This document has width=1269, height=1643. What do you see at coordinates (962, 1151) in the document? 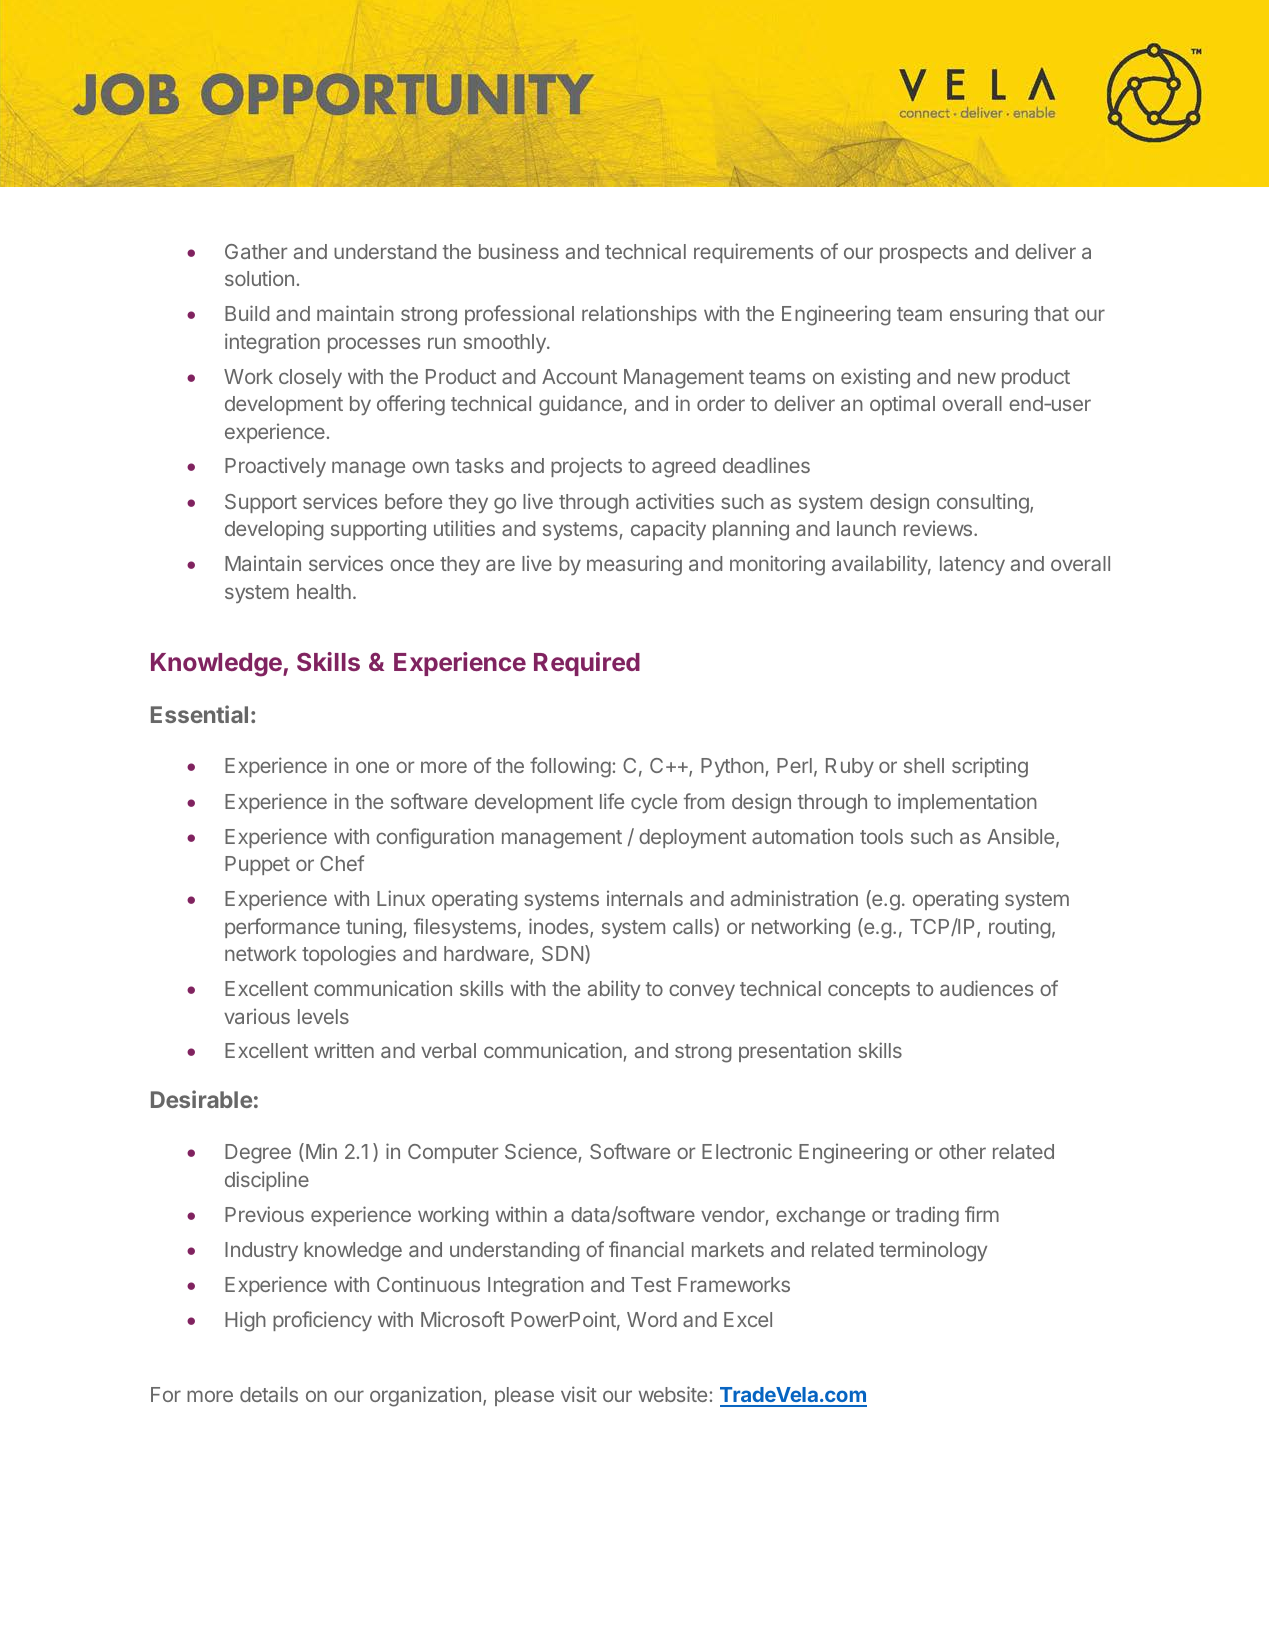
I see `other` at bounding box center [962, 1151].
